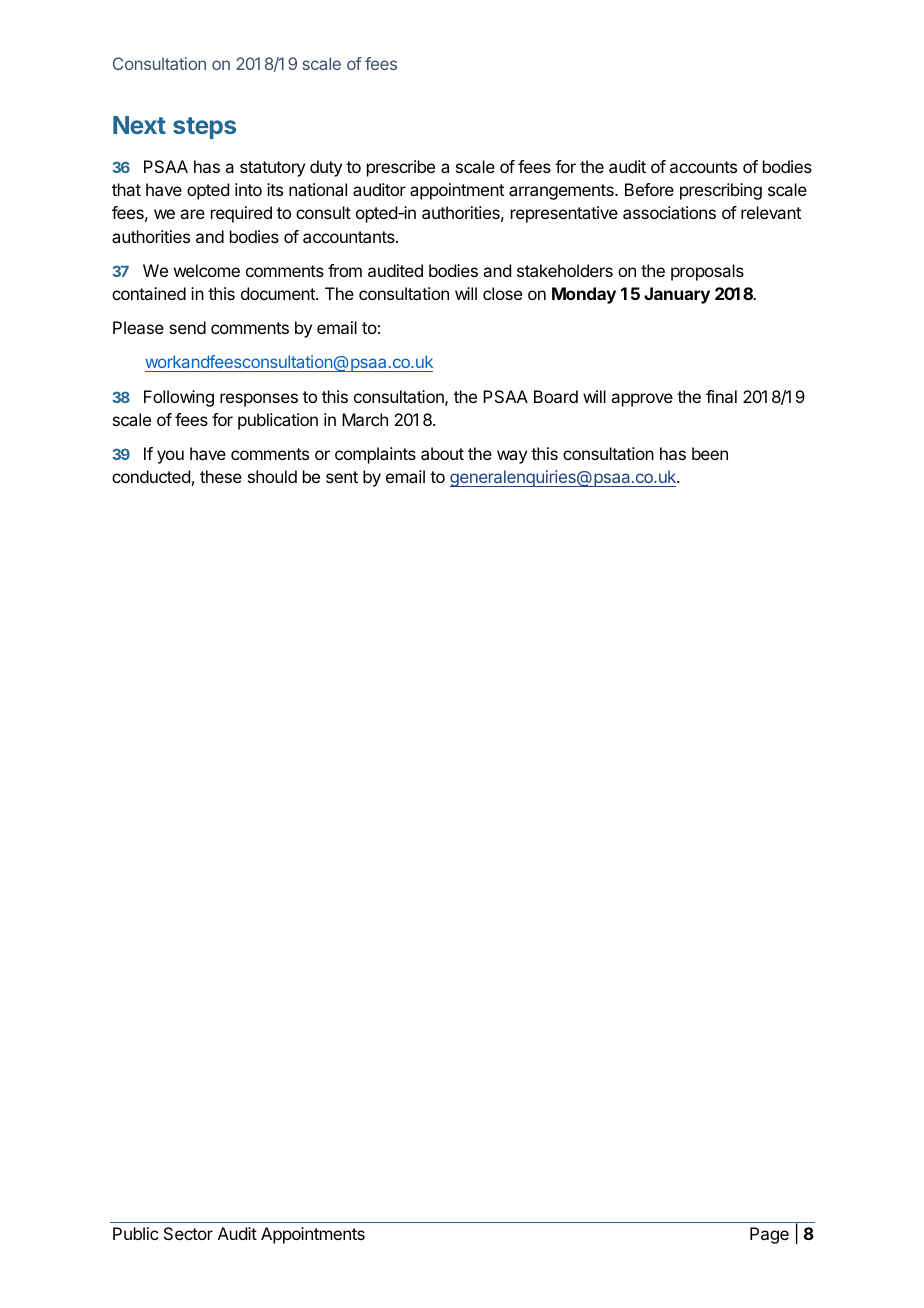  What do you see at coordinates (710, 453) in the page?
I see `been` at bounding box center [710, 453].
